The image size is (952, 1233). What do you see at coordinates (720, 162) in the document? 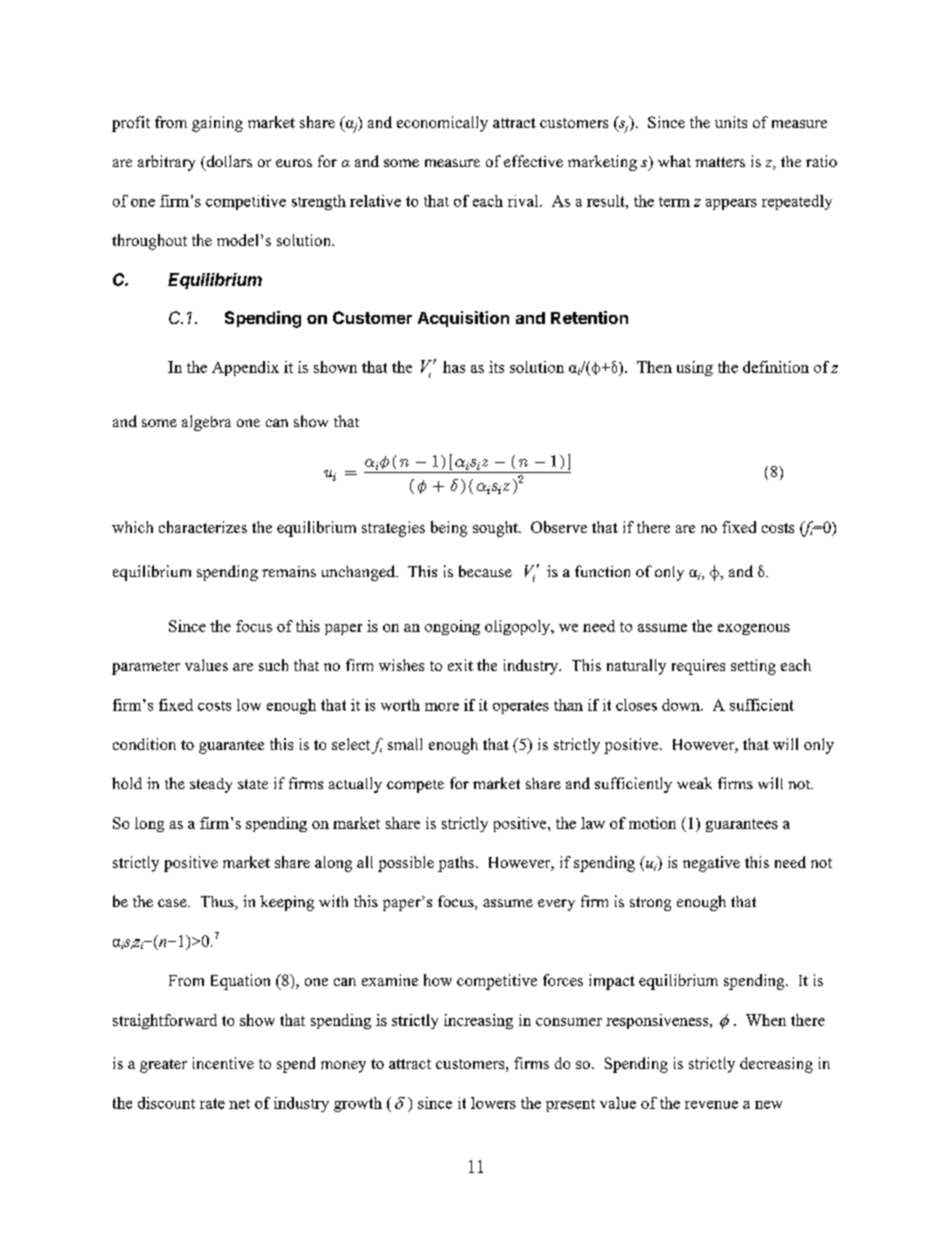
I see `matters` at bounding box center [720, 162].
